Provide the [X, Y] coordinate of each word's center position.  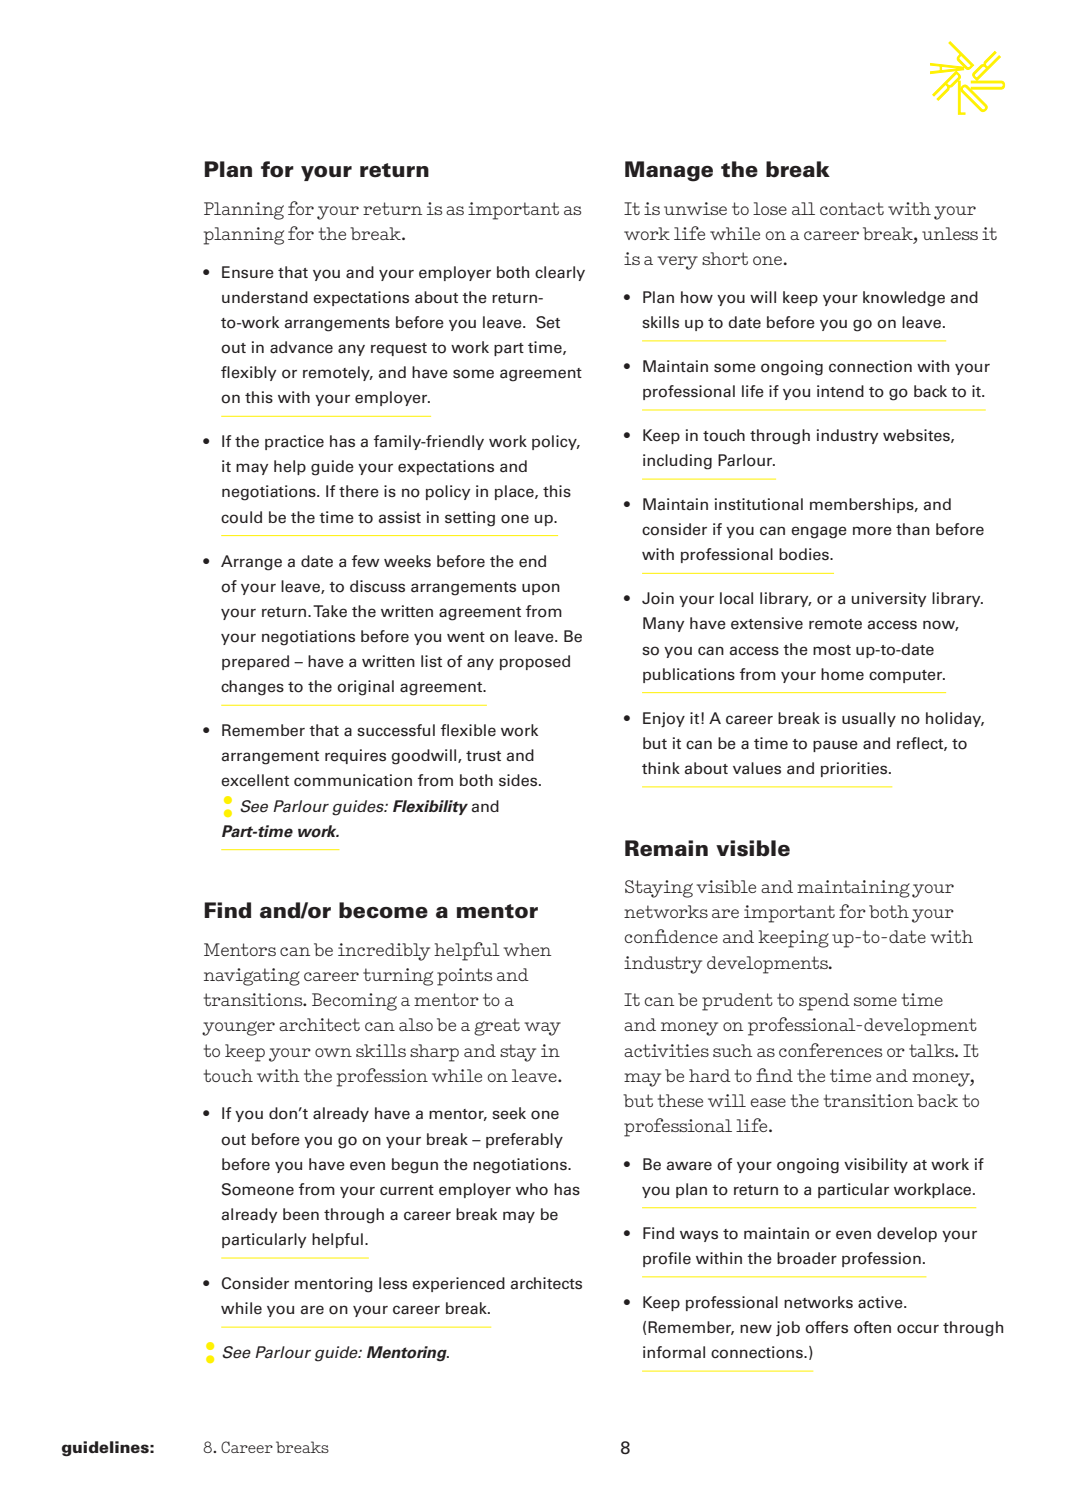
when [527, 949]
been [301, 1214]
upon [541, 589]
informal [674, 1352]
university [889, 599]
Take [330, 611]
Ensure [248, 272]
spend [824, 1002]
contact [852, 208]
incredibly [384, 952]
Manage [669, 171]
